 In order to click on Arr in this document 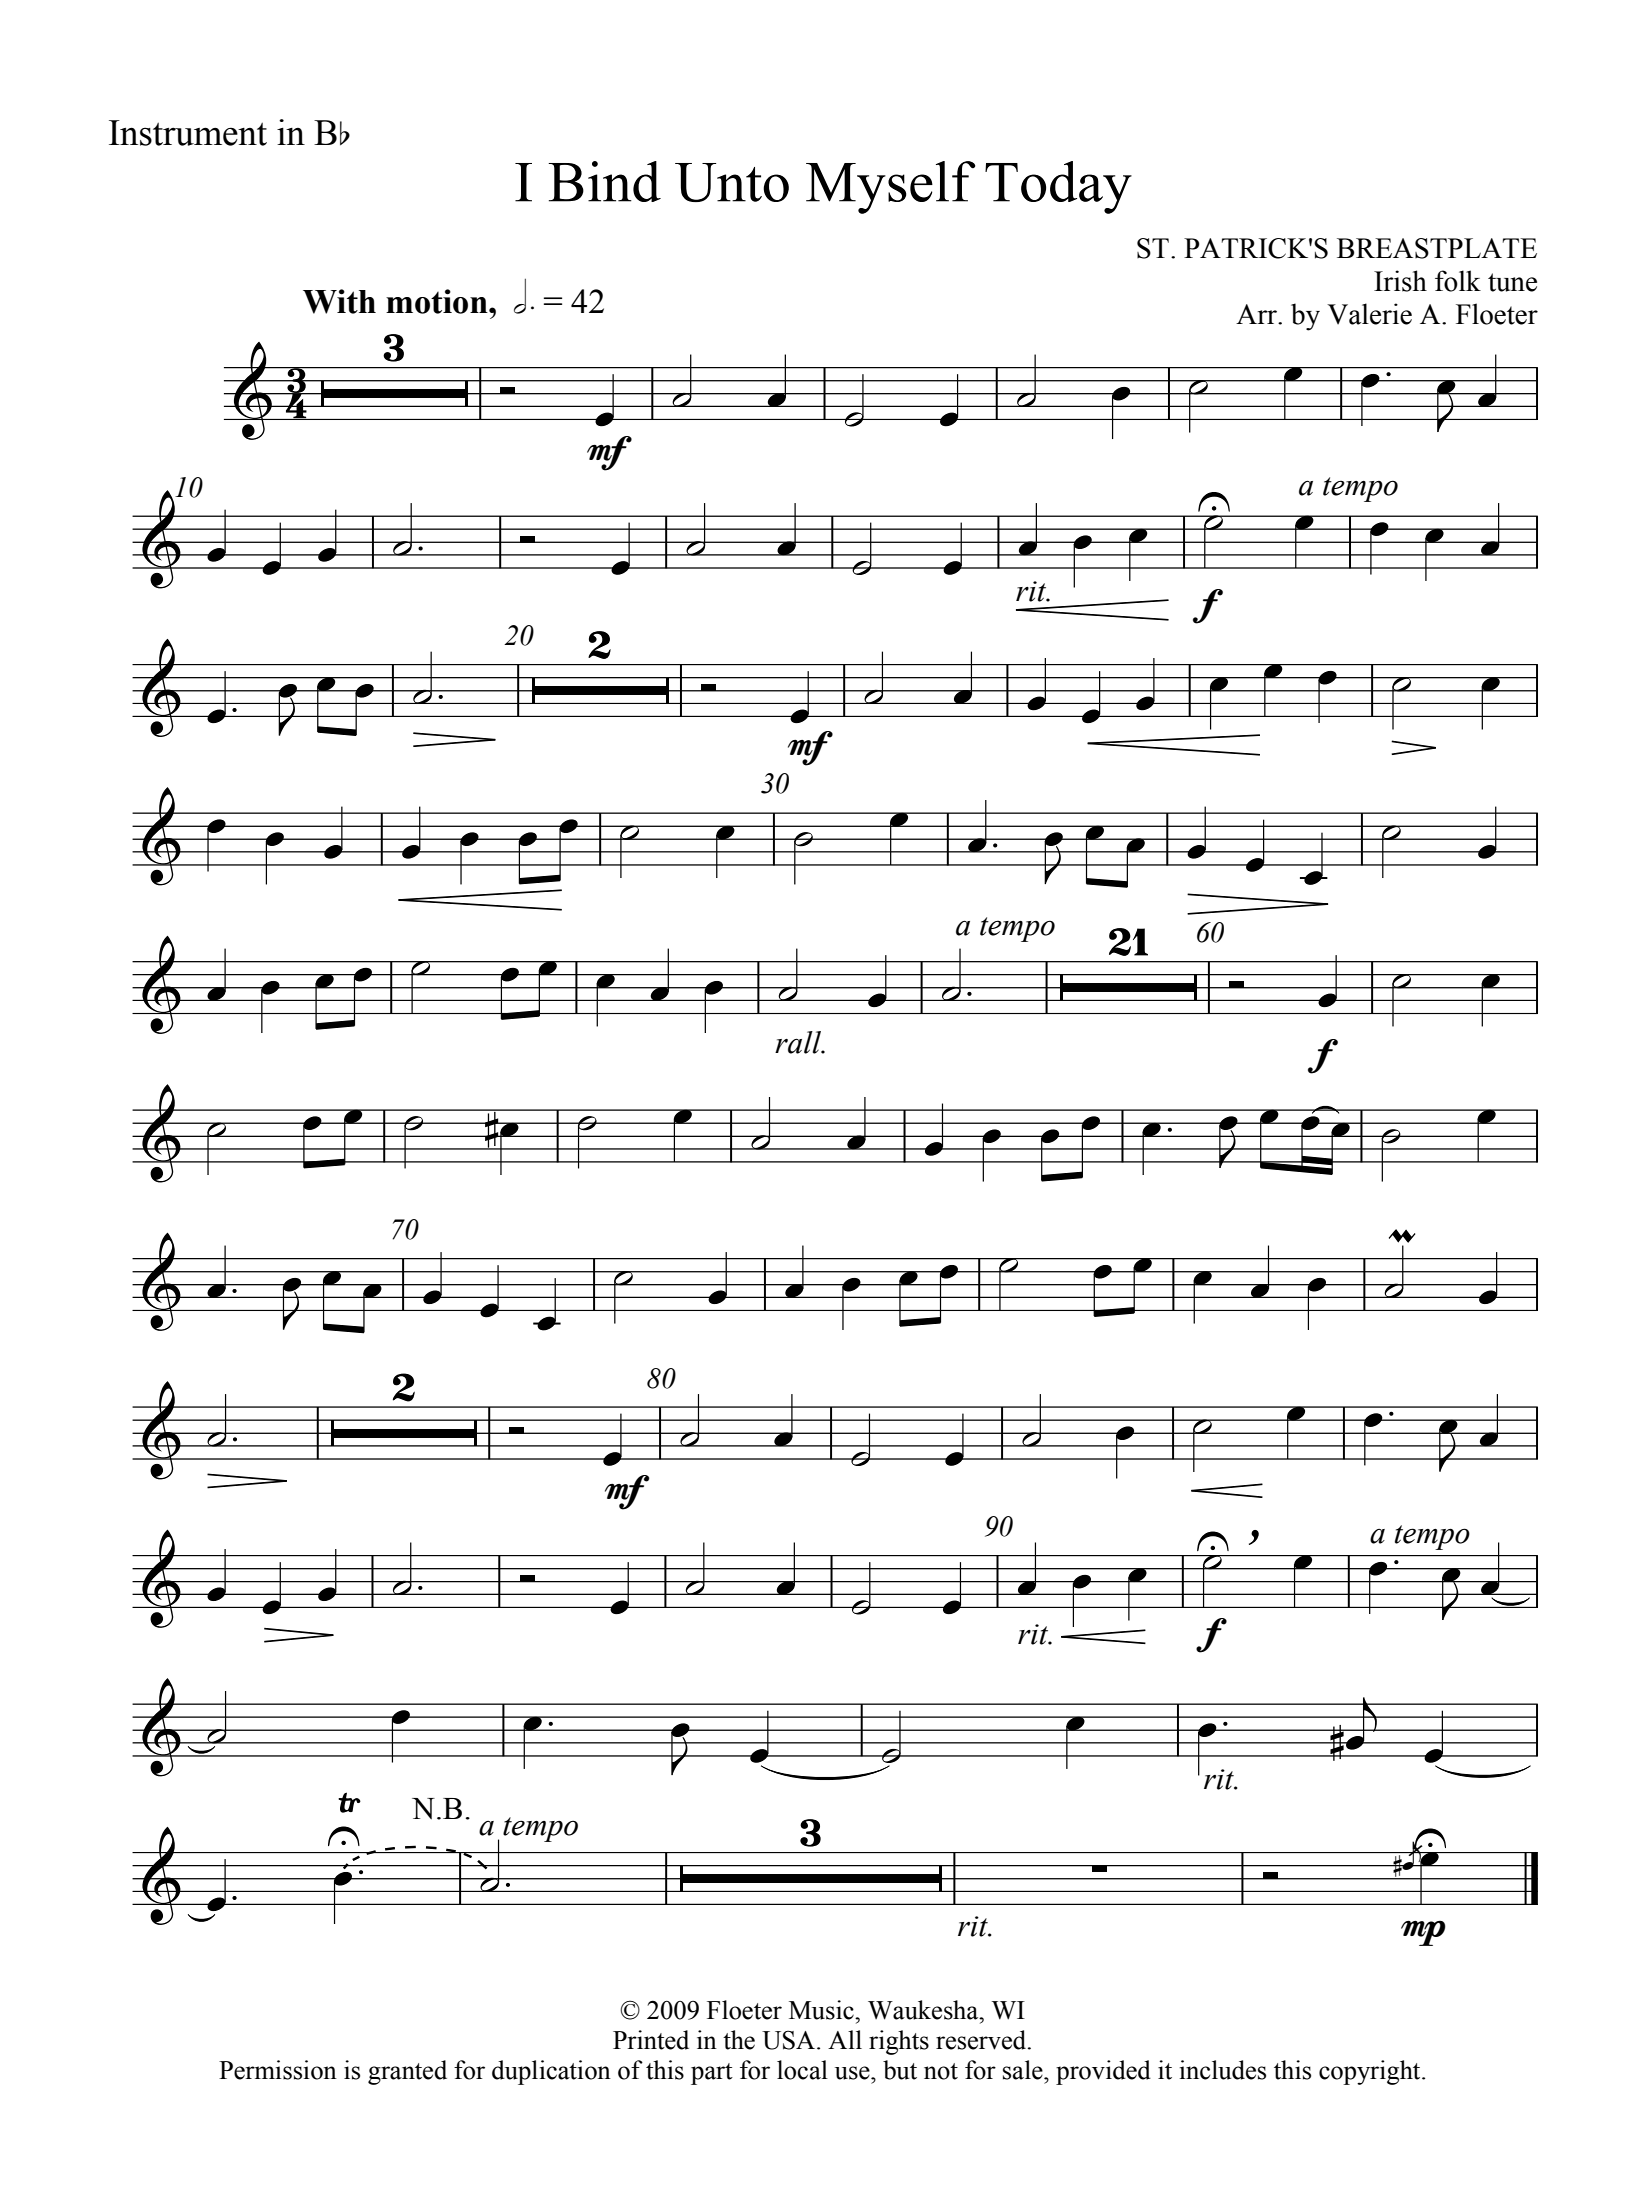, I will do `click(1257, 314)`.
